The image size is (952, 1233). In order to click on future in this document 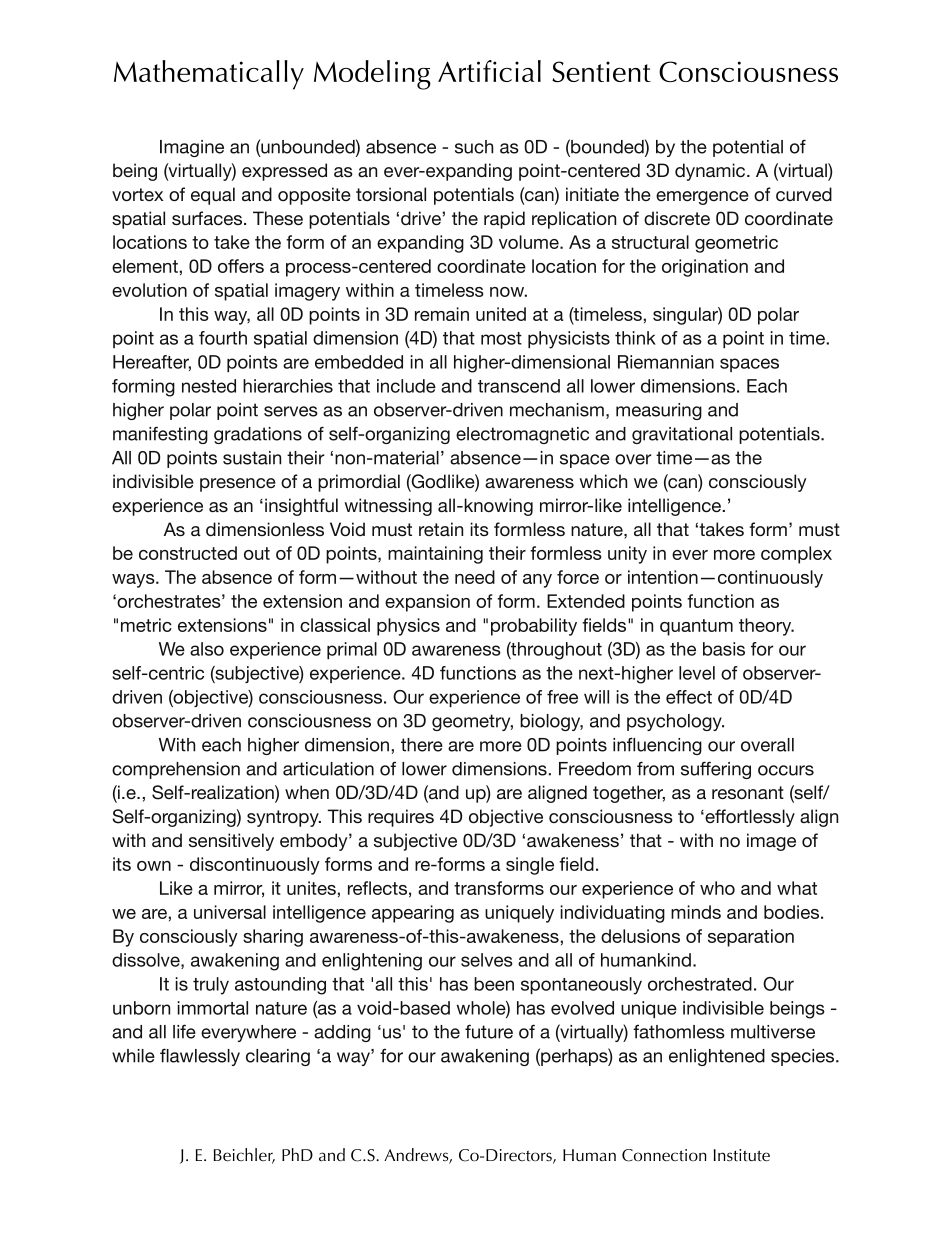, I will do `click(489, 1031)`.
